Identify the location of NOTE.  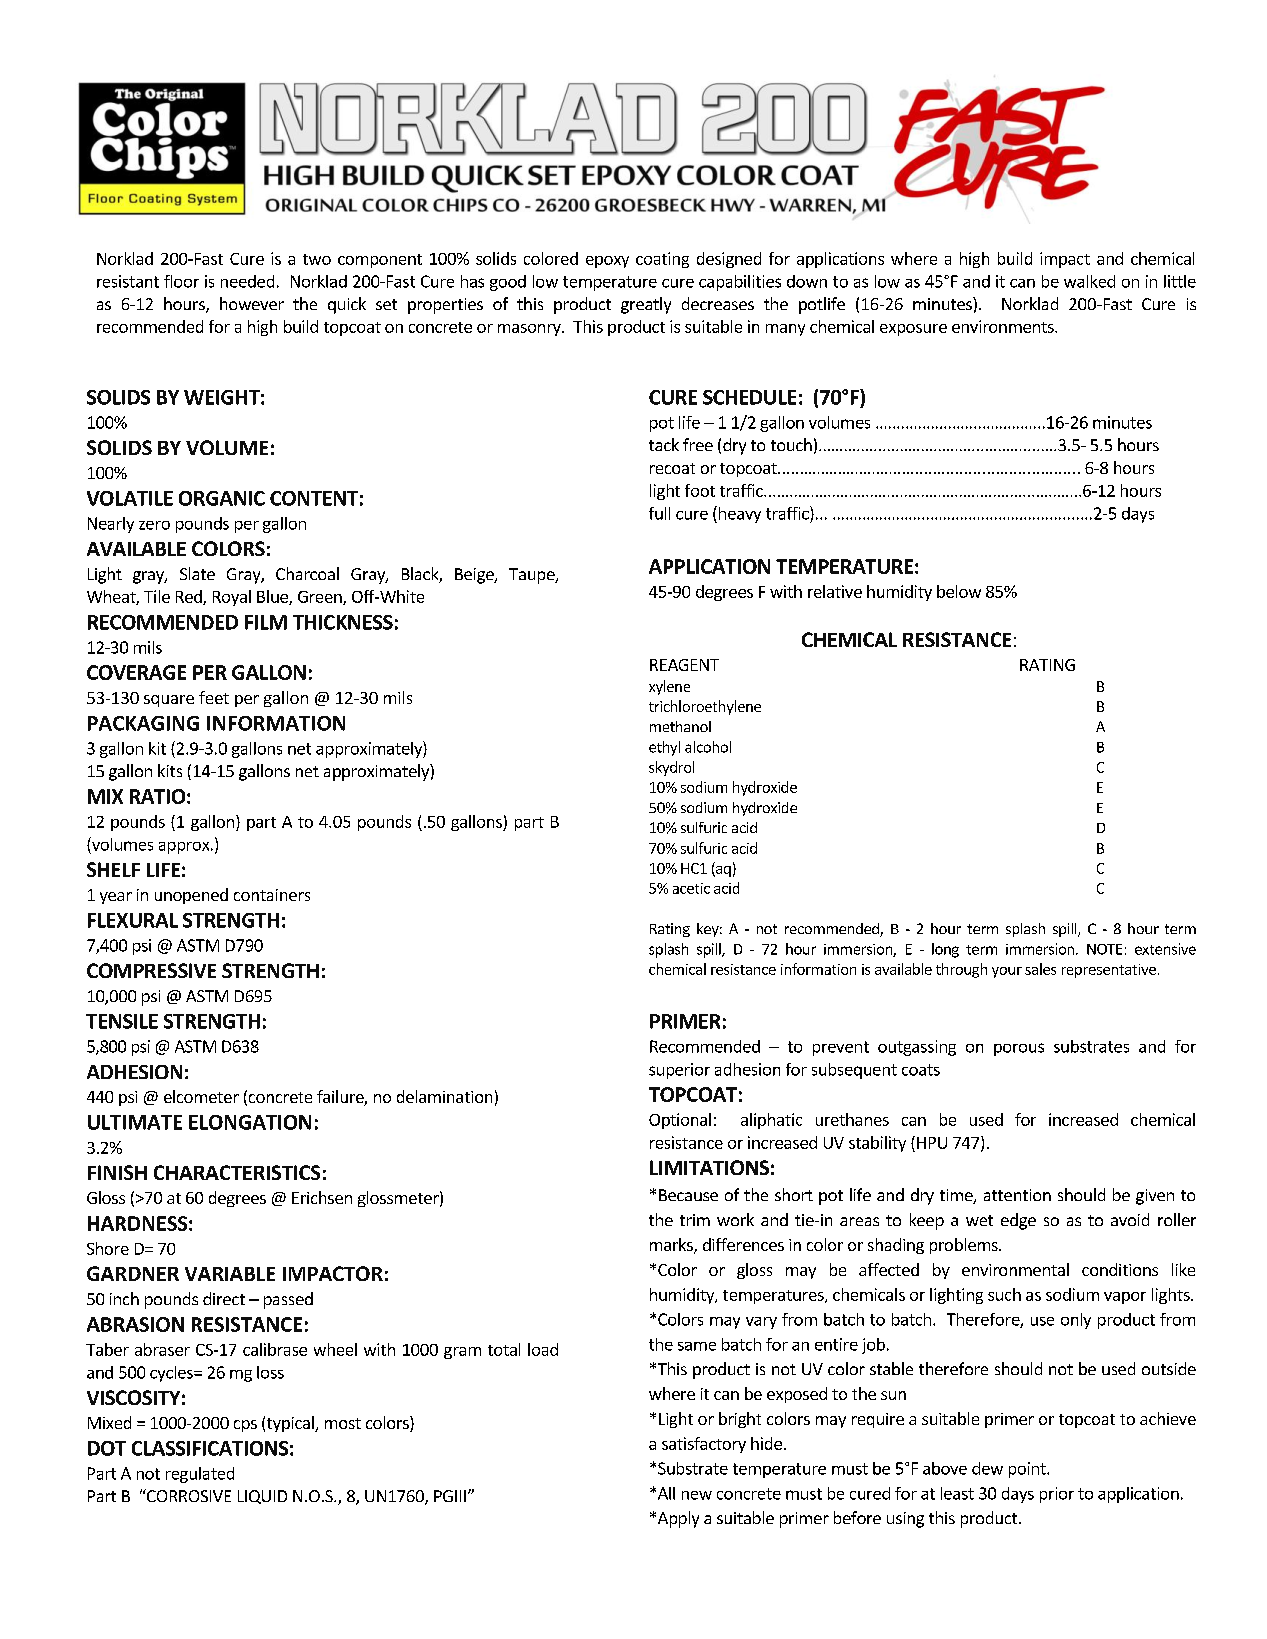
(1104, 949).
